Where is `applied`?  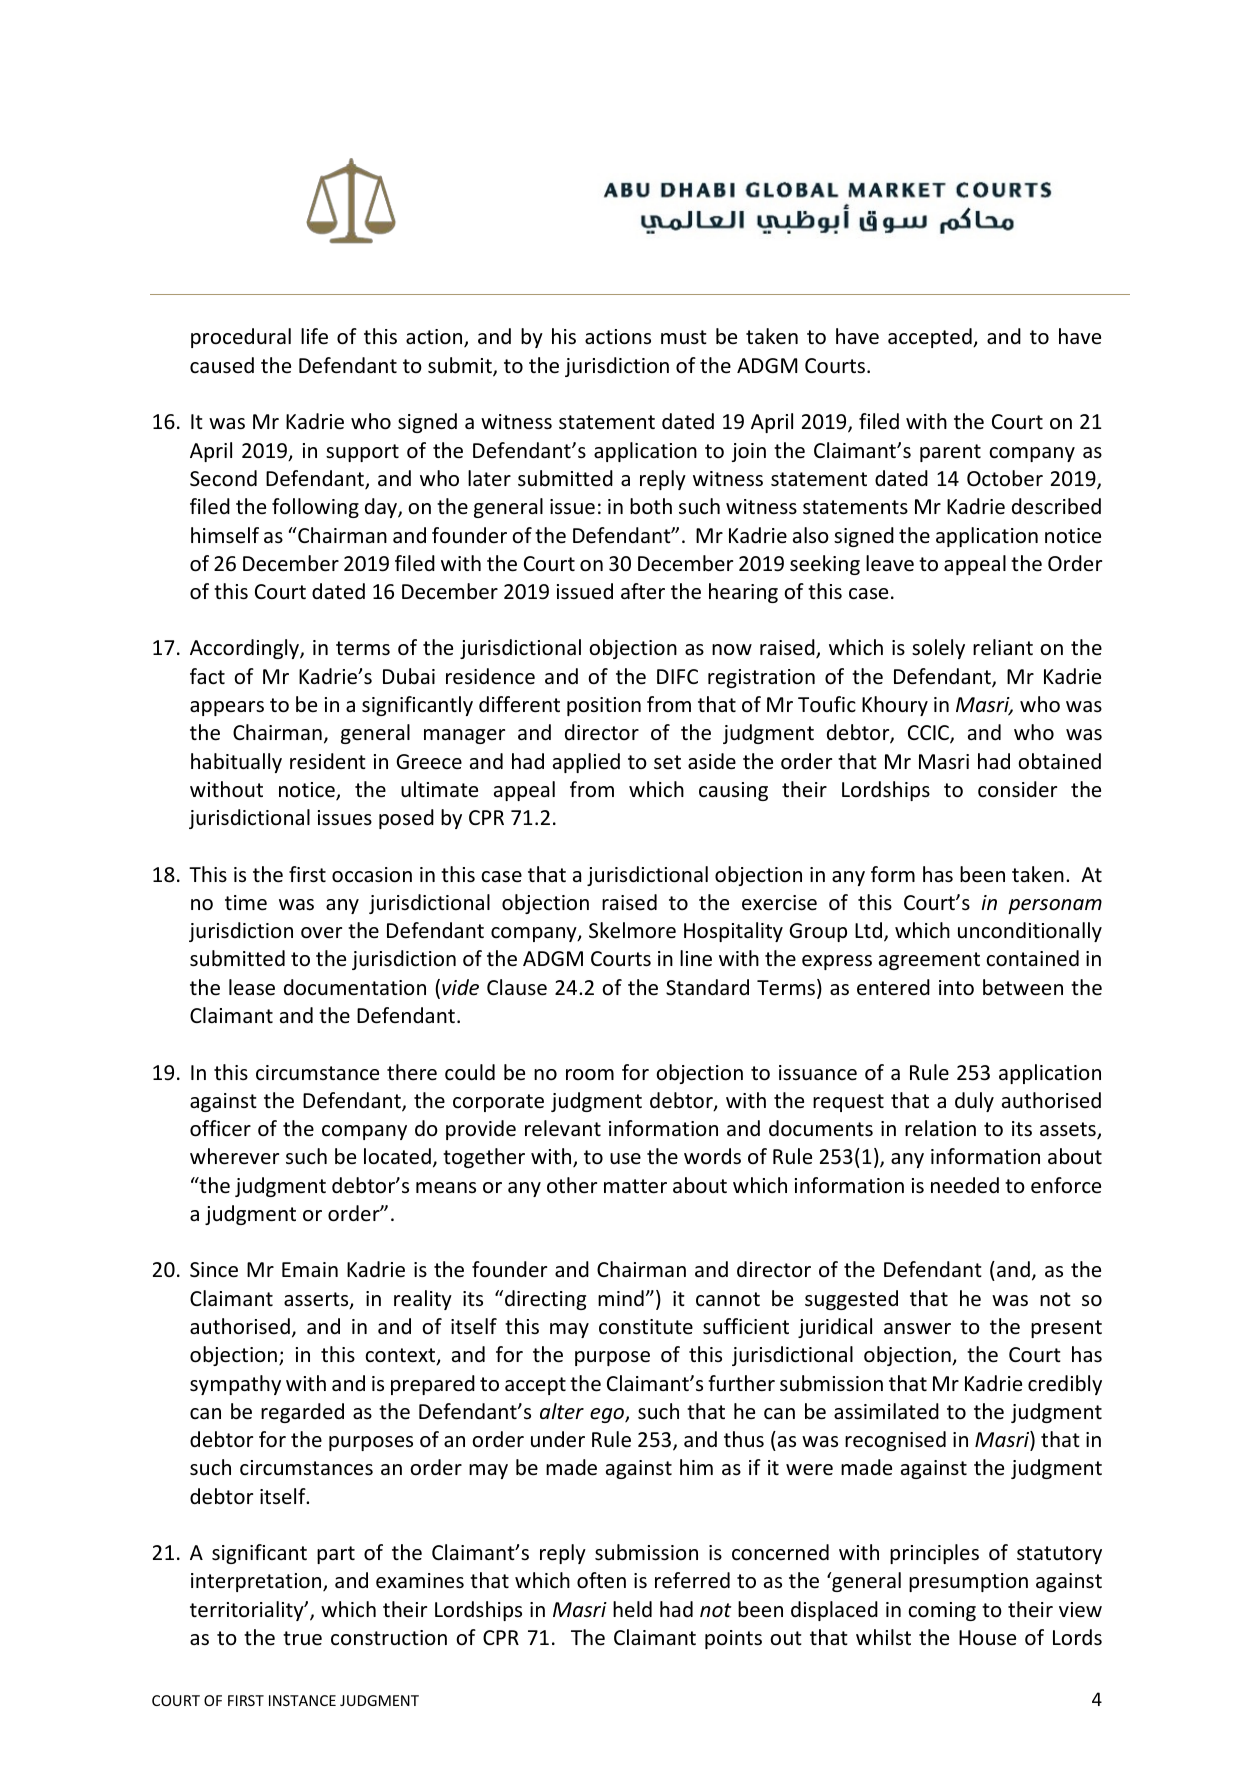
applied is located at coordinates (586, 763).
